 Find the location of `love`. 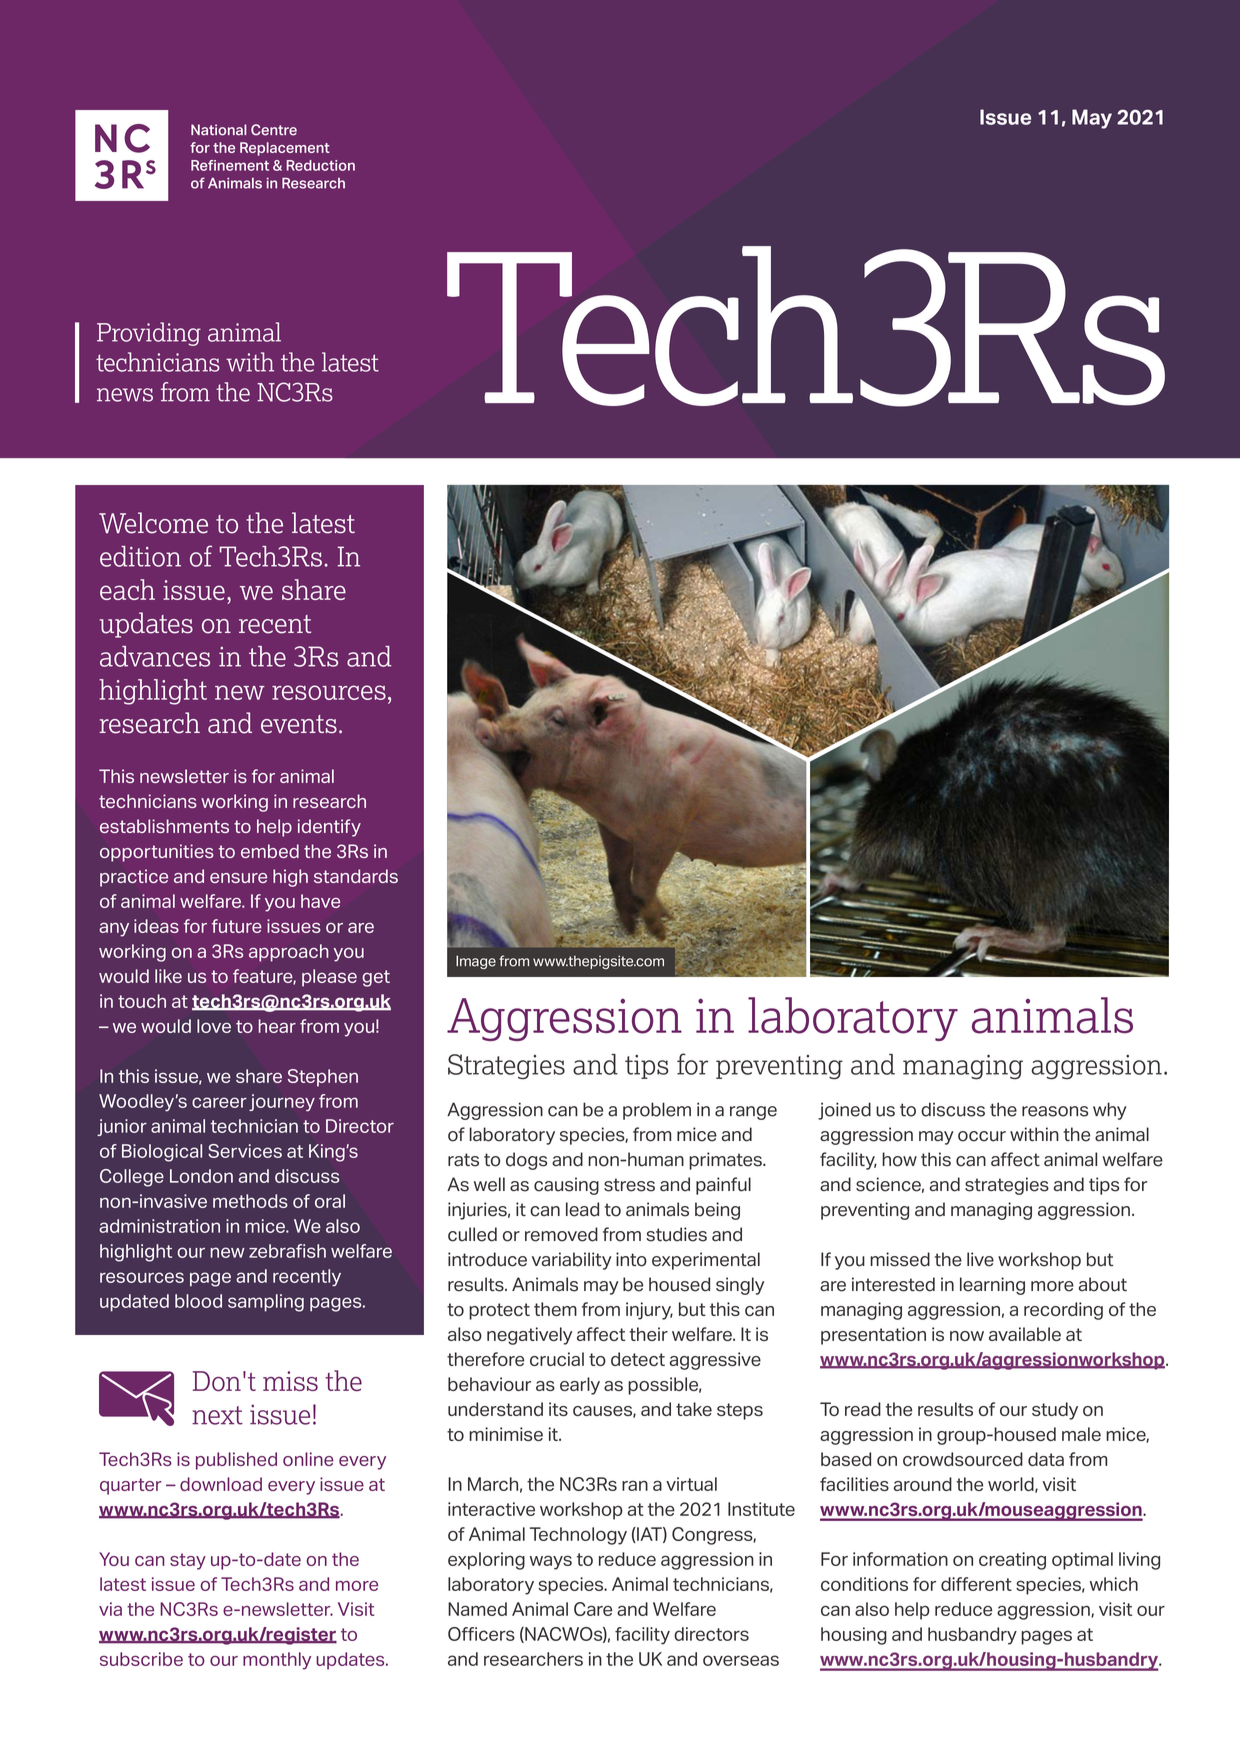

love is located at coordinates (214, 1026).
